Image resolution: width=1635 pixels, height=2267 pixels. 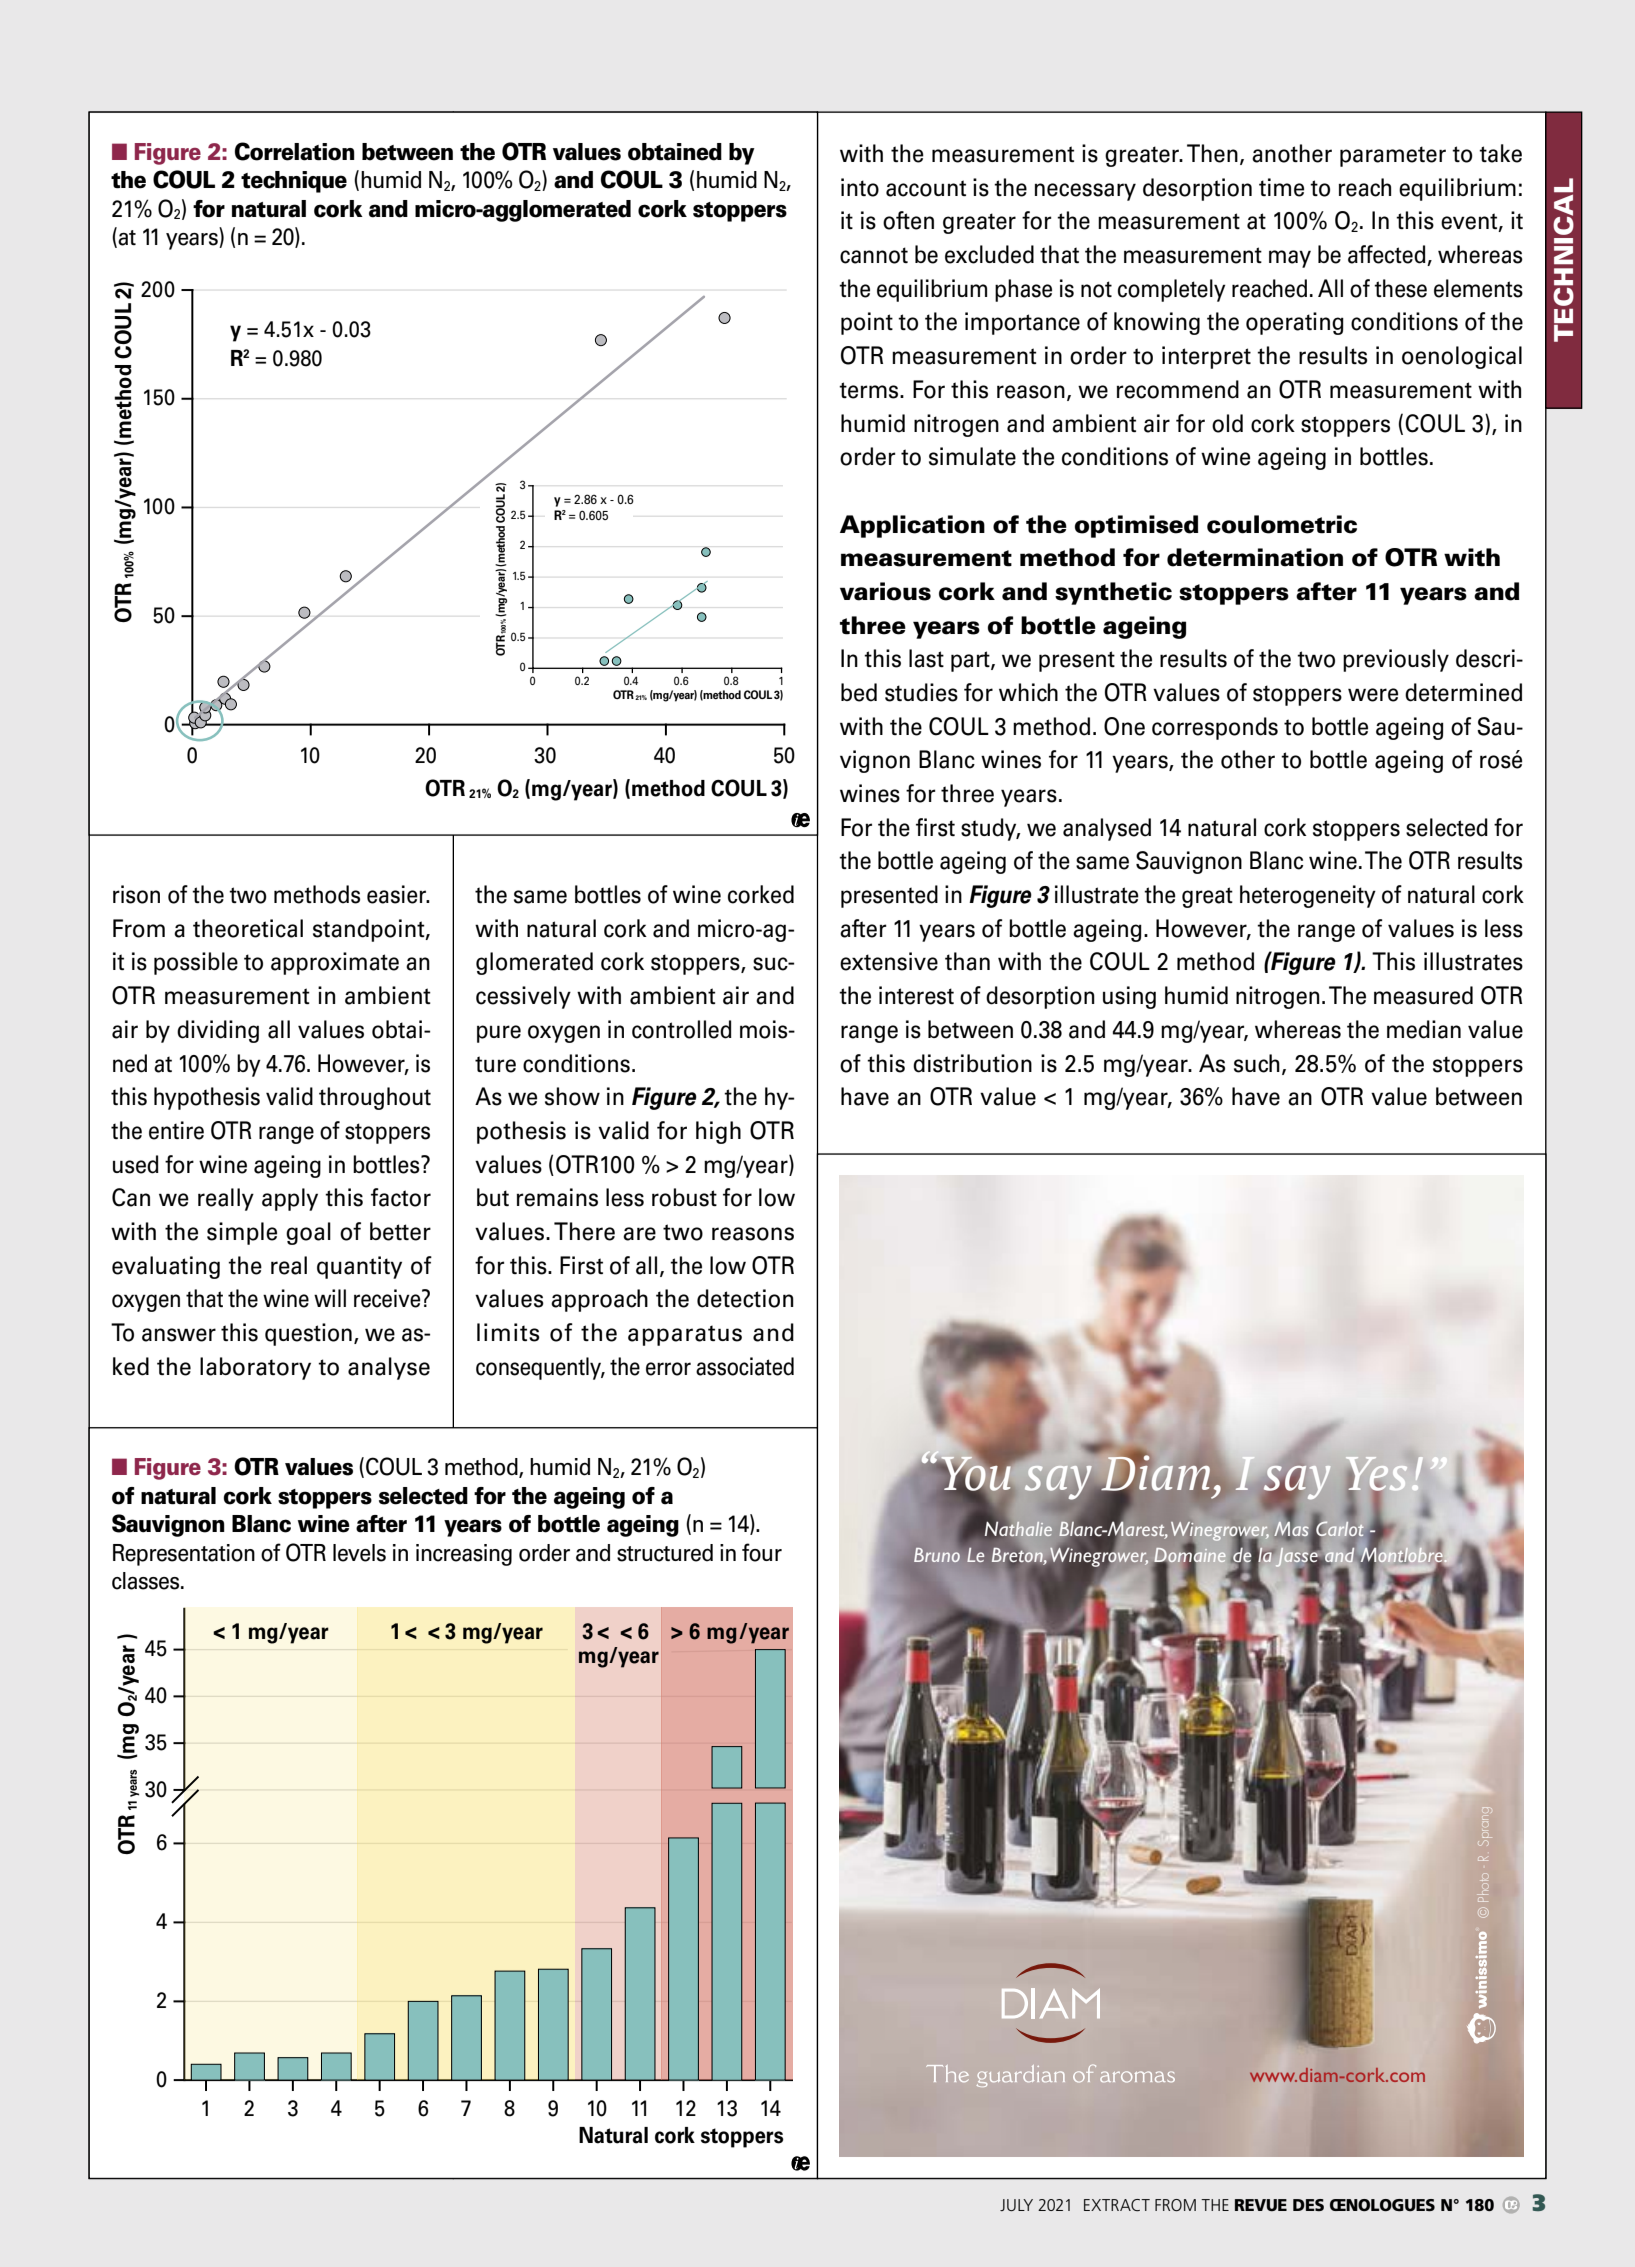 I want to click on JULY, so click(x=1016, y=2205).
